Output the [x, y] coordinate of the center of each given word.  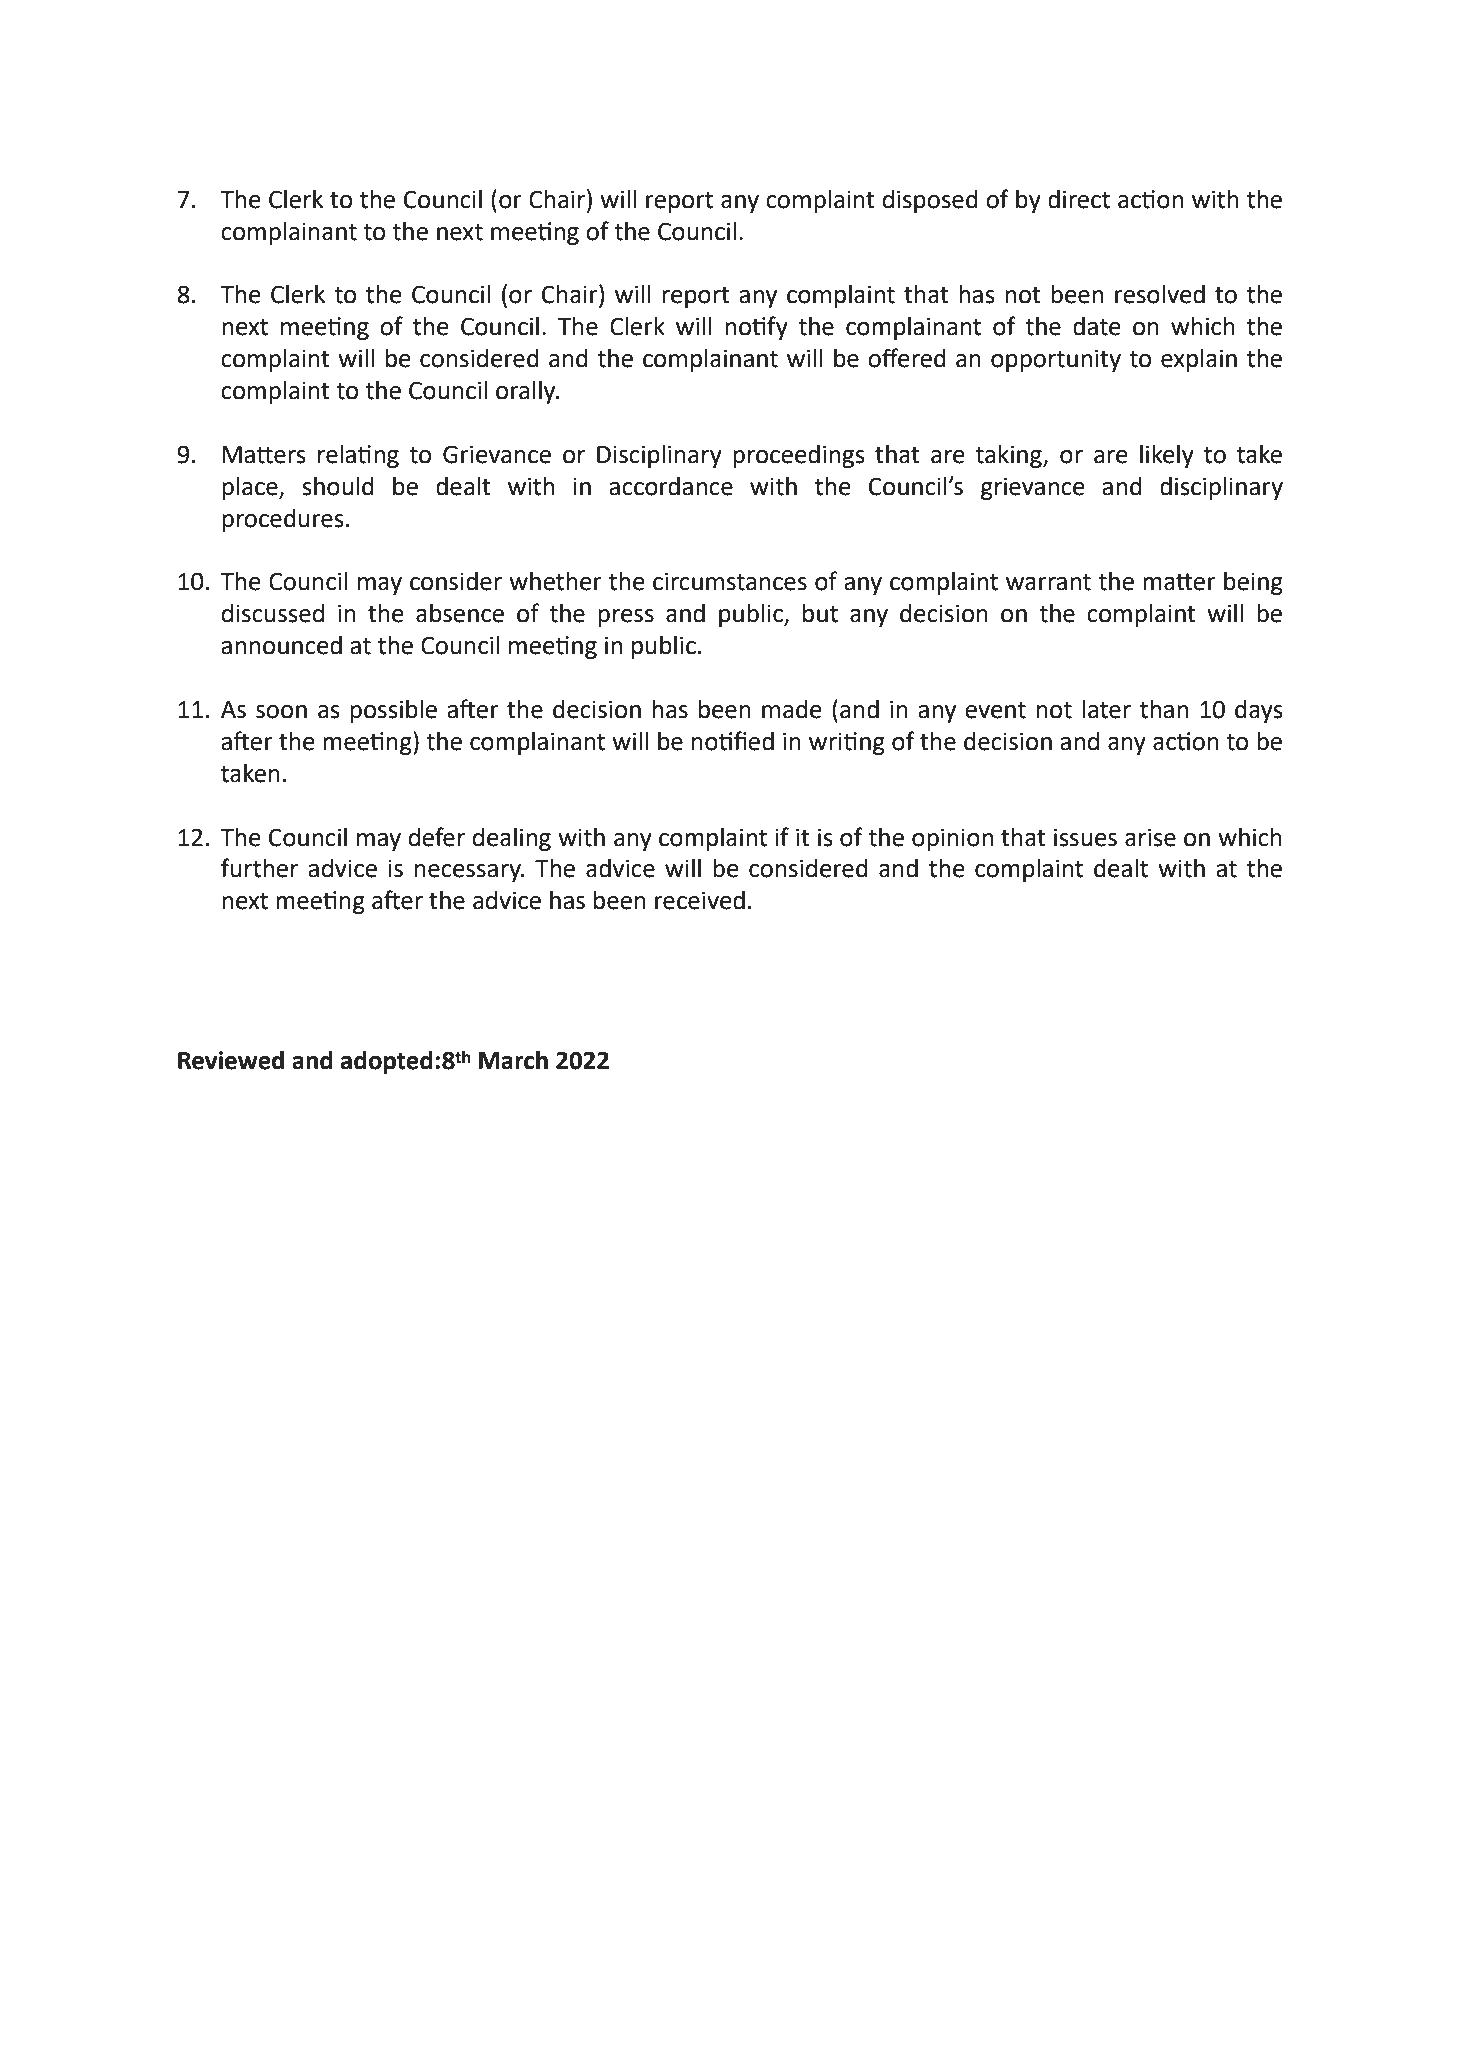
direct [1079, 199]
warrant [1048, 582]
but [820, 613]
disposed [930, 201]
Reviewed [231, 1060]
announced [281, 645]
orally [527, 392]
